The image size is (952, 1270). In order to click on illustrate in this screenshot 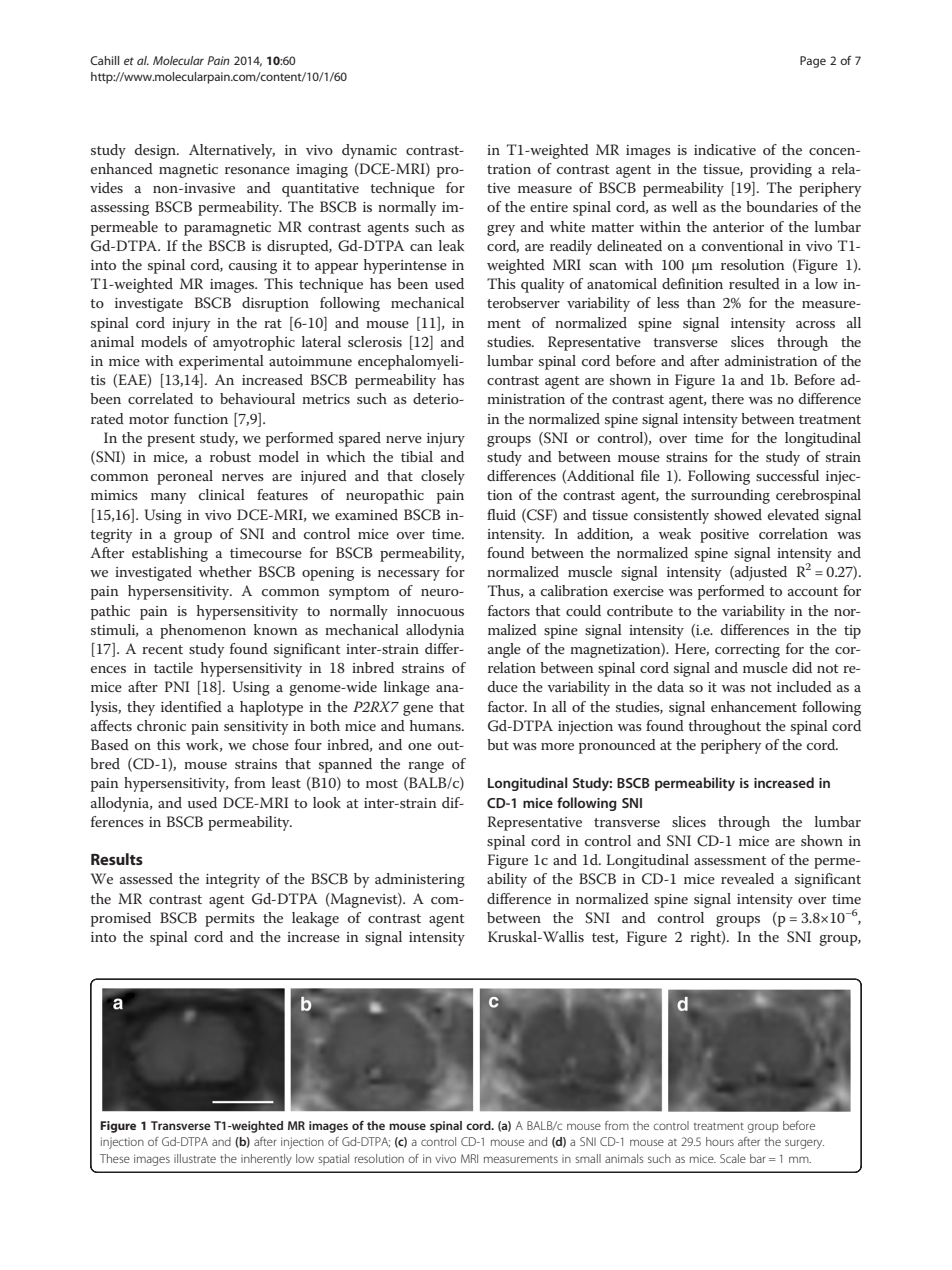, I will do `click(195, 1158)`.
